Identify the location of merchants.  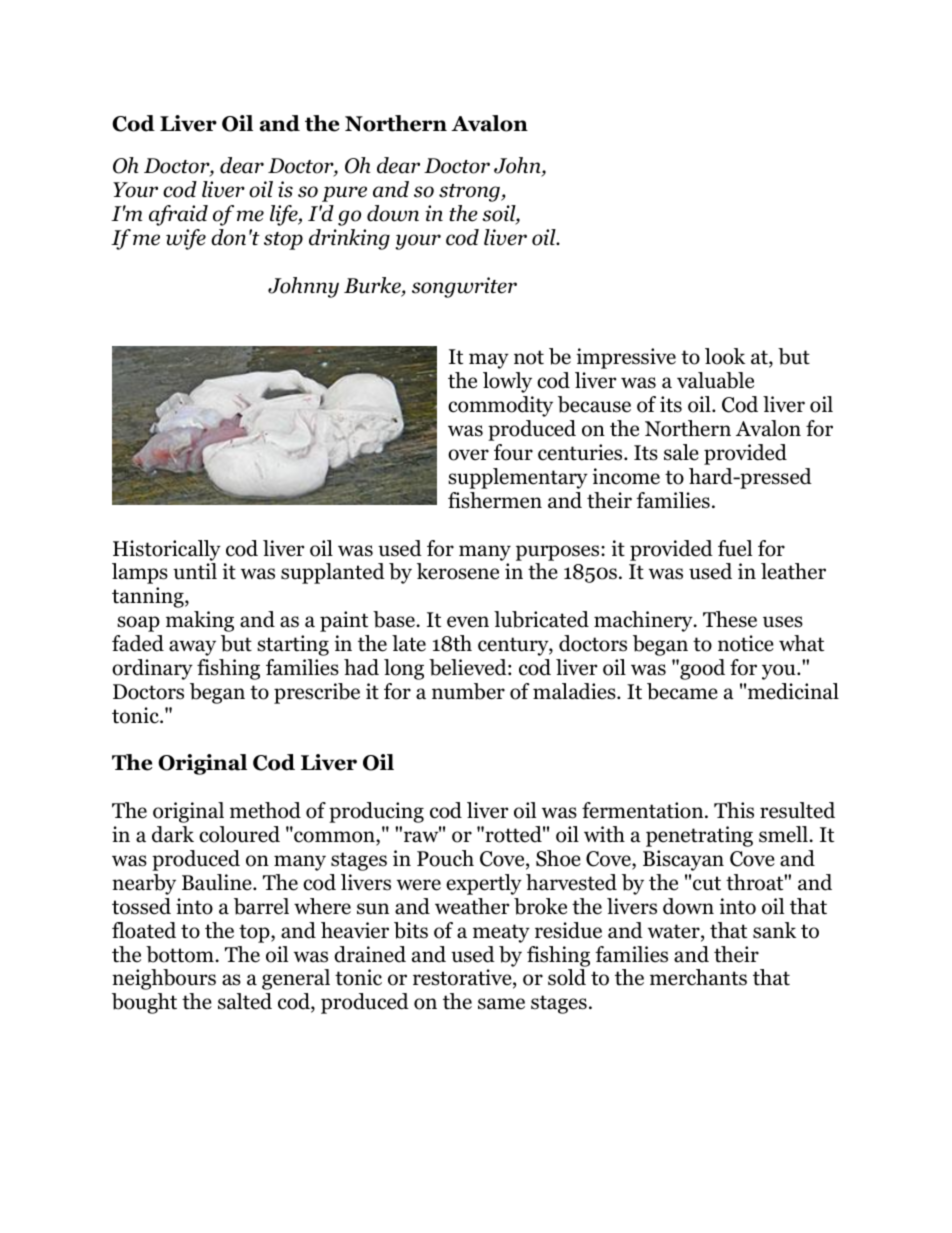
(698, 977).
